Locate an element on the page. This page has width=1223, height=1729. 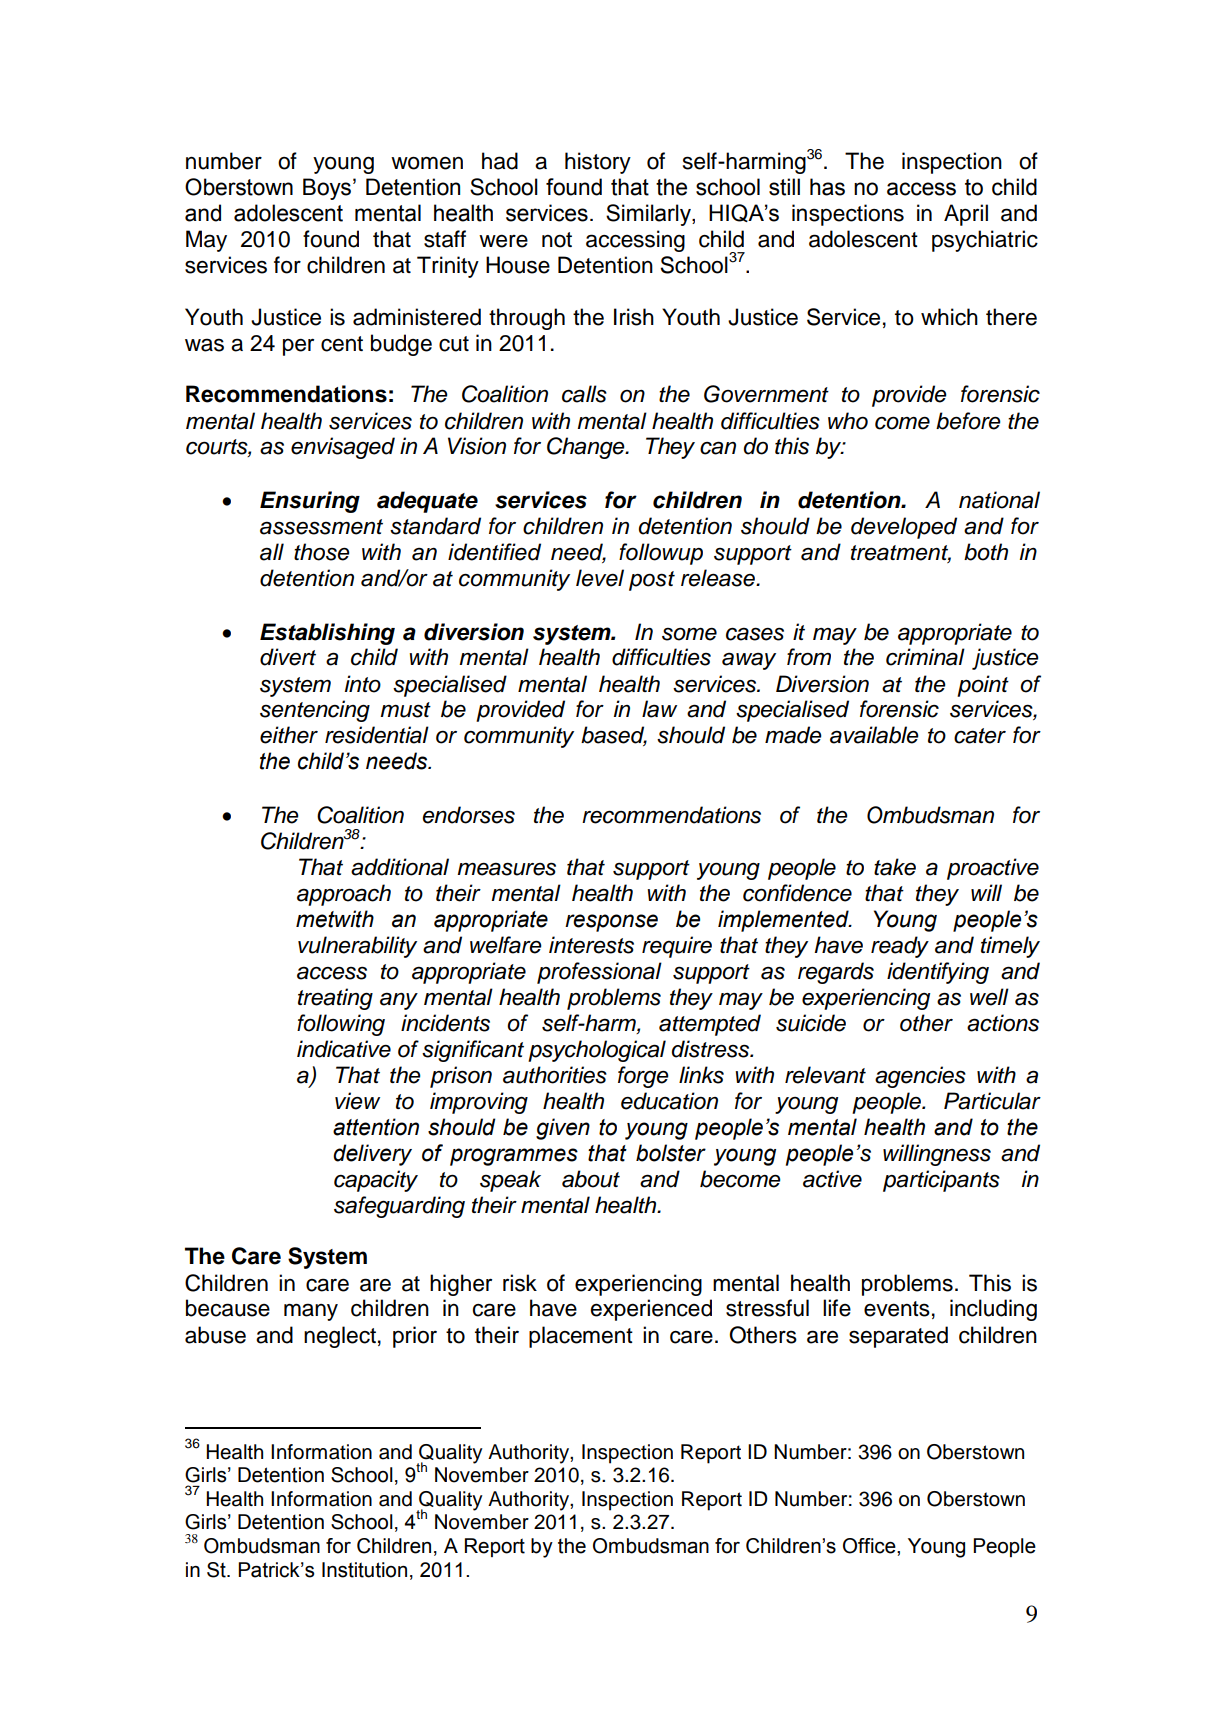
divert is located at coordinates (288, 657).
